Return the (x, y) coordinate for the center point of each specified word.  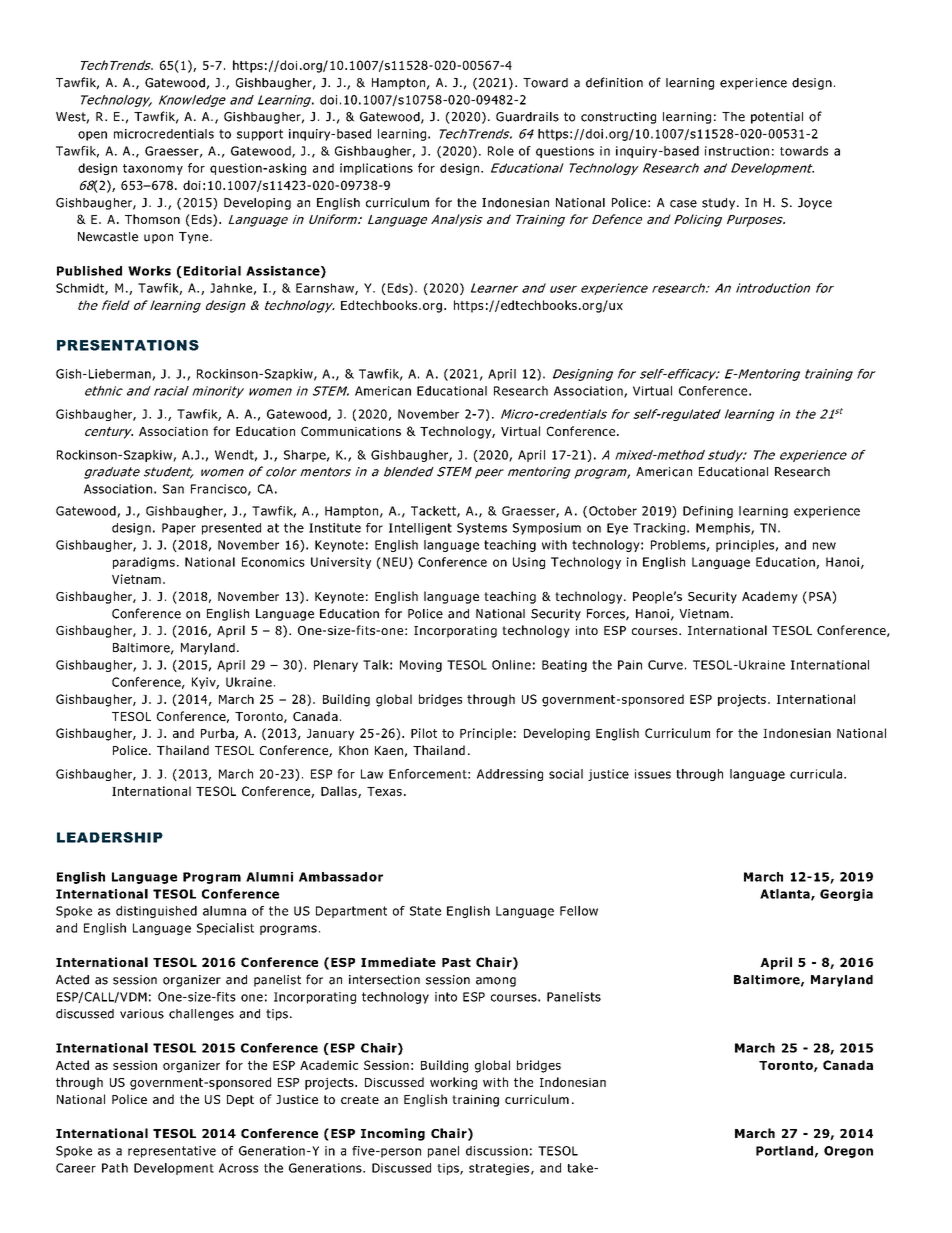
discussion (497, 1151)
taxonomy (153, 169)
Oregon (848, 1152)
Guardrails (527, 117)
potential (777, 118)
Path (115, 1168)
